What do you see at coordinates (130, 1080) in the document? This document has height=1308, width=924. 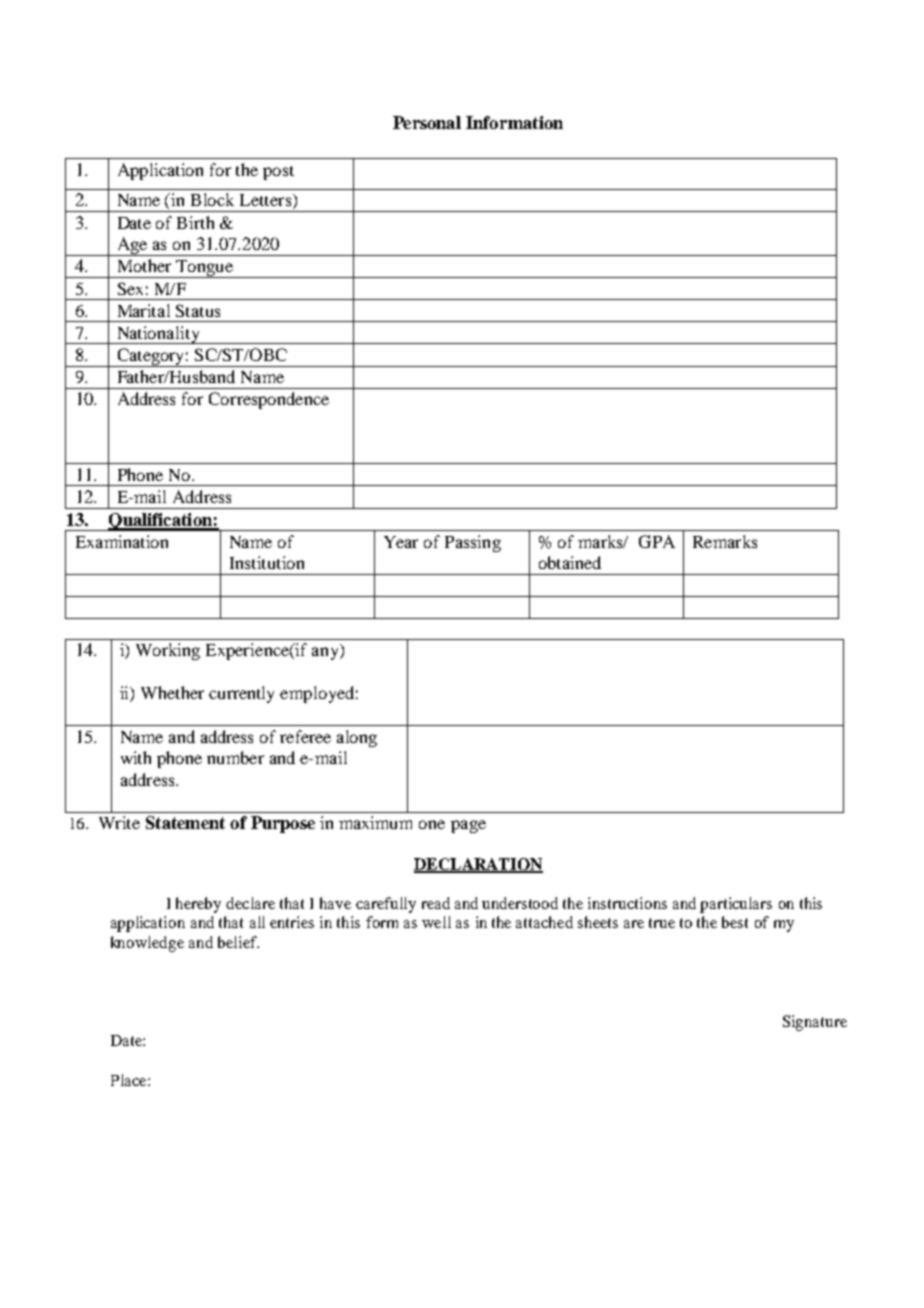 I see `Place` at bounding box center [130, 1080].
